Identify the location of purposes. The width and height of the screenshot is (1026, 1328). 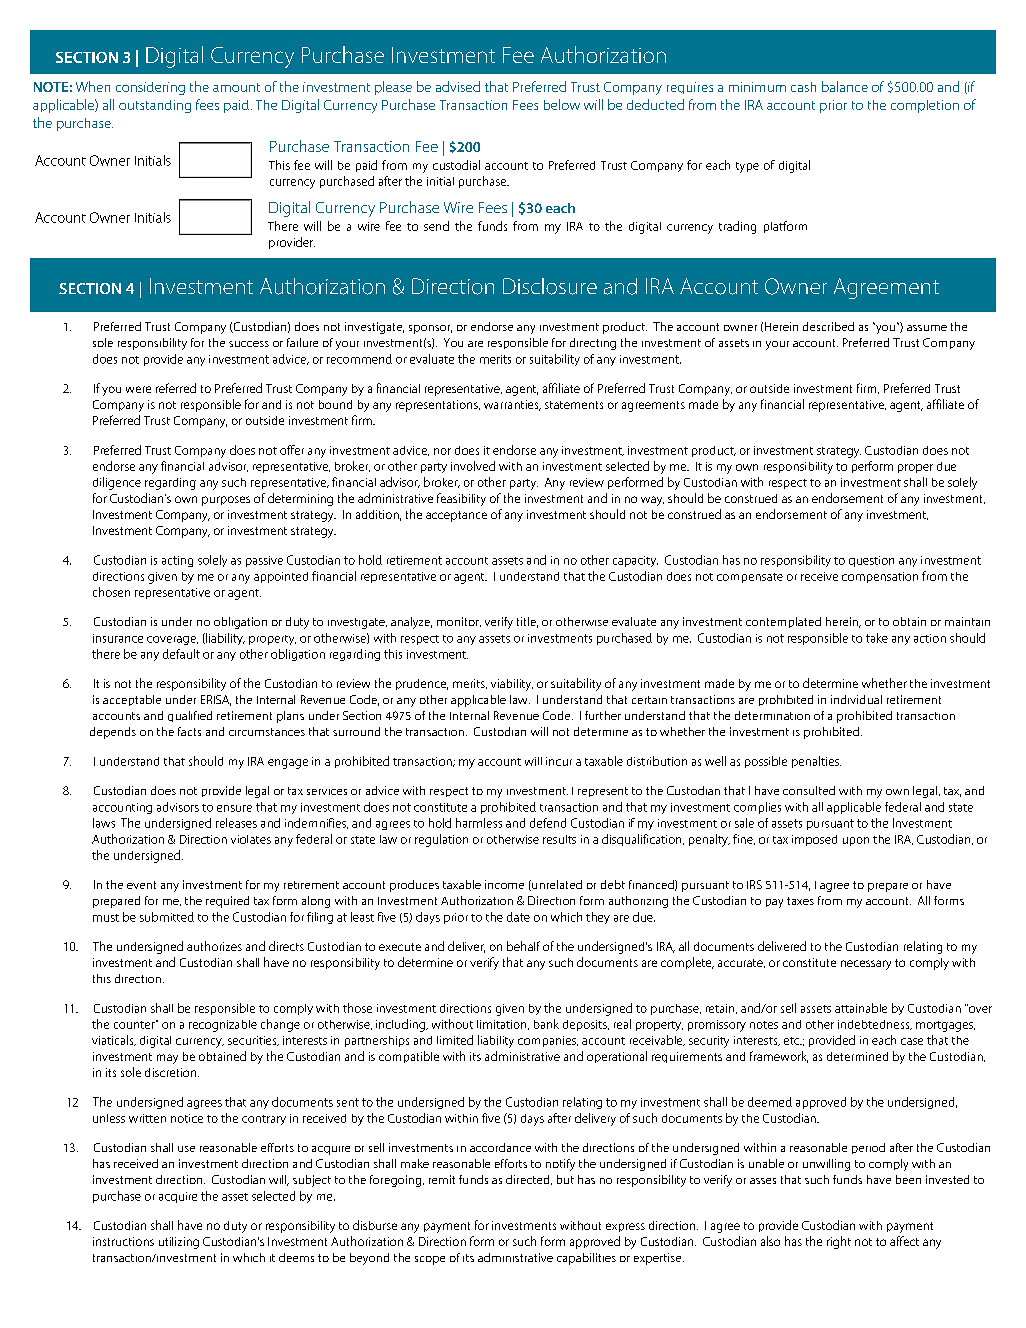
(226, 501).
